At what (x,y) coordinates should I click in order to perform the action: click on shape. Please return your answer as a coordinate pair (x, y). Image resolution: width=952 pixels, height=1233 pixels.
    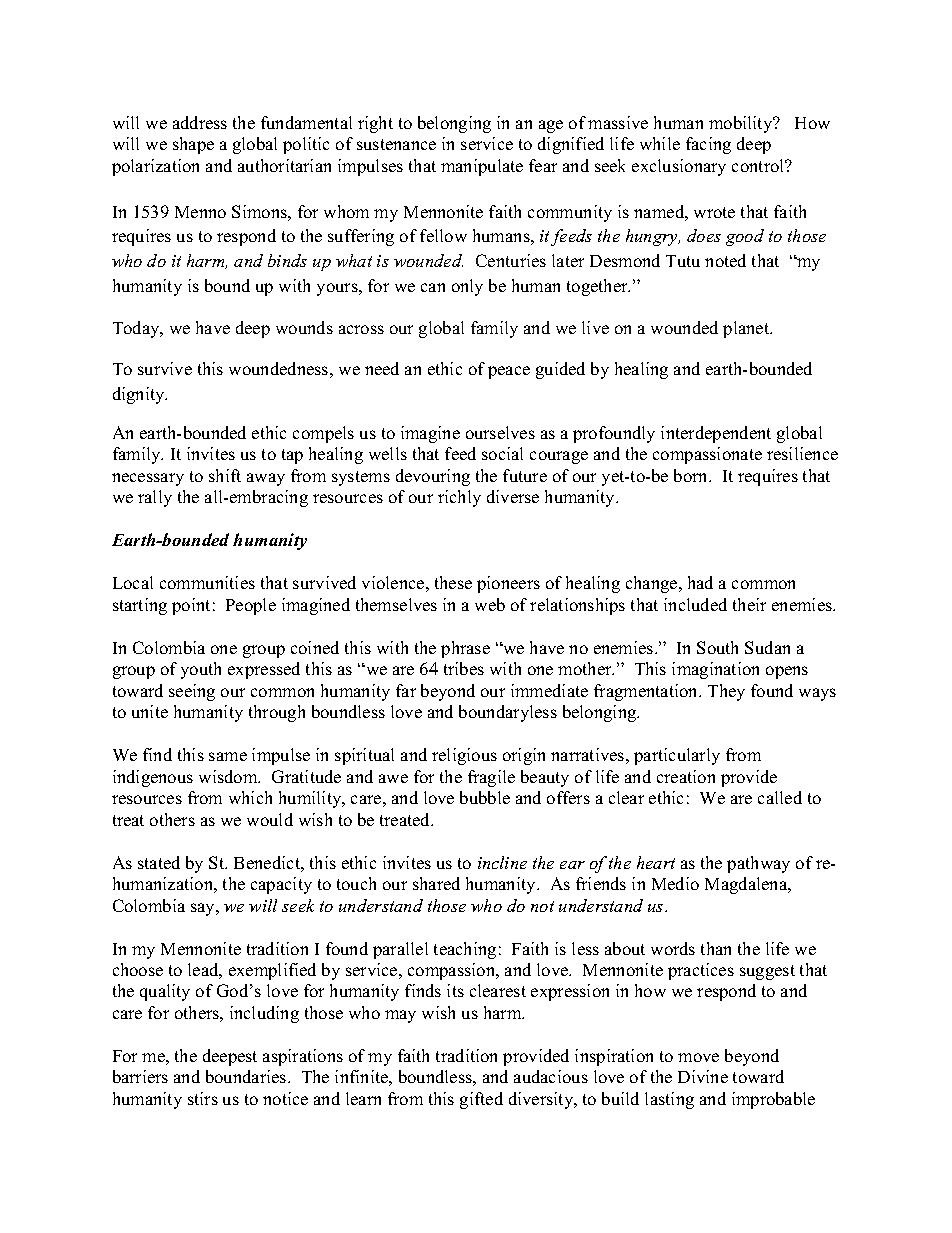
    Looking at the image, I should click on (193, 145).
